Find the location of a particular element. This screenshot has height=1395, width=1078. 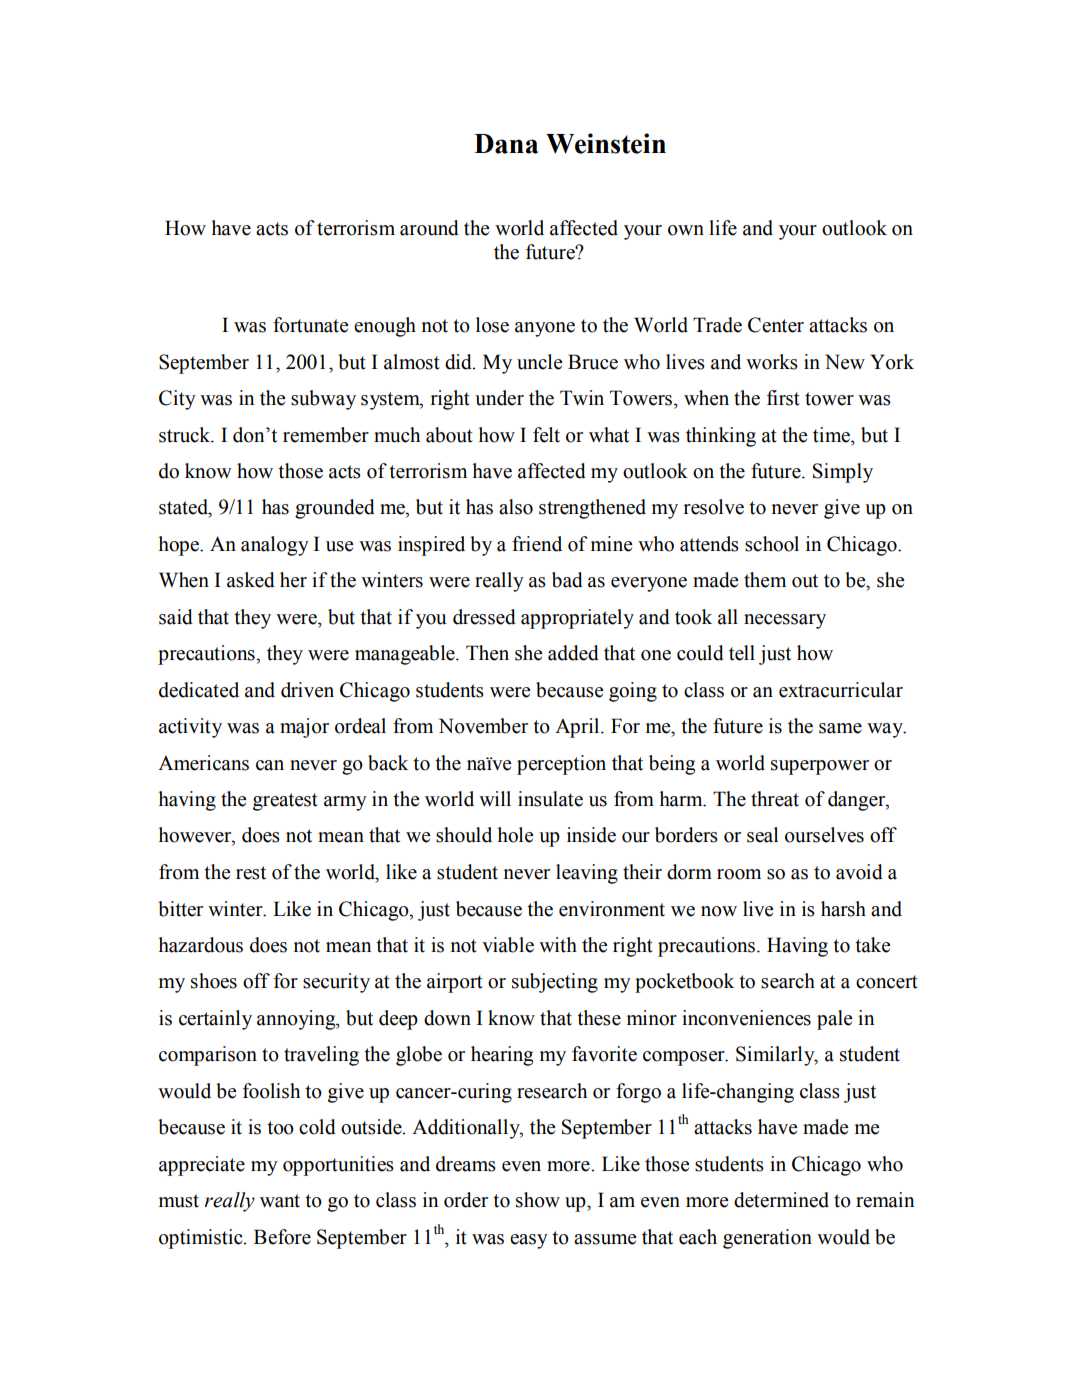

with is located at coordinates (558, 945).
